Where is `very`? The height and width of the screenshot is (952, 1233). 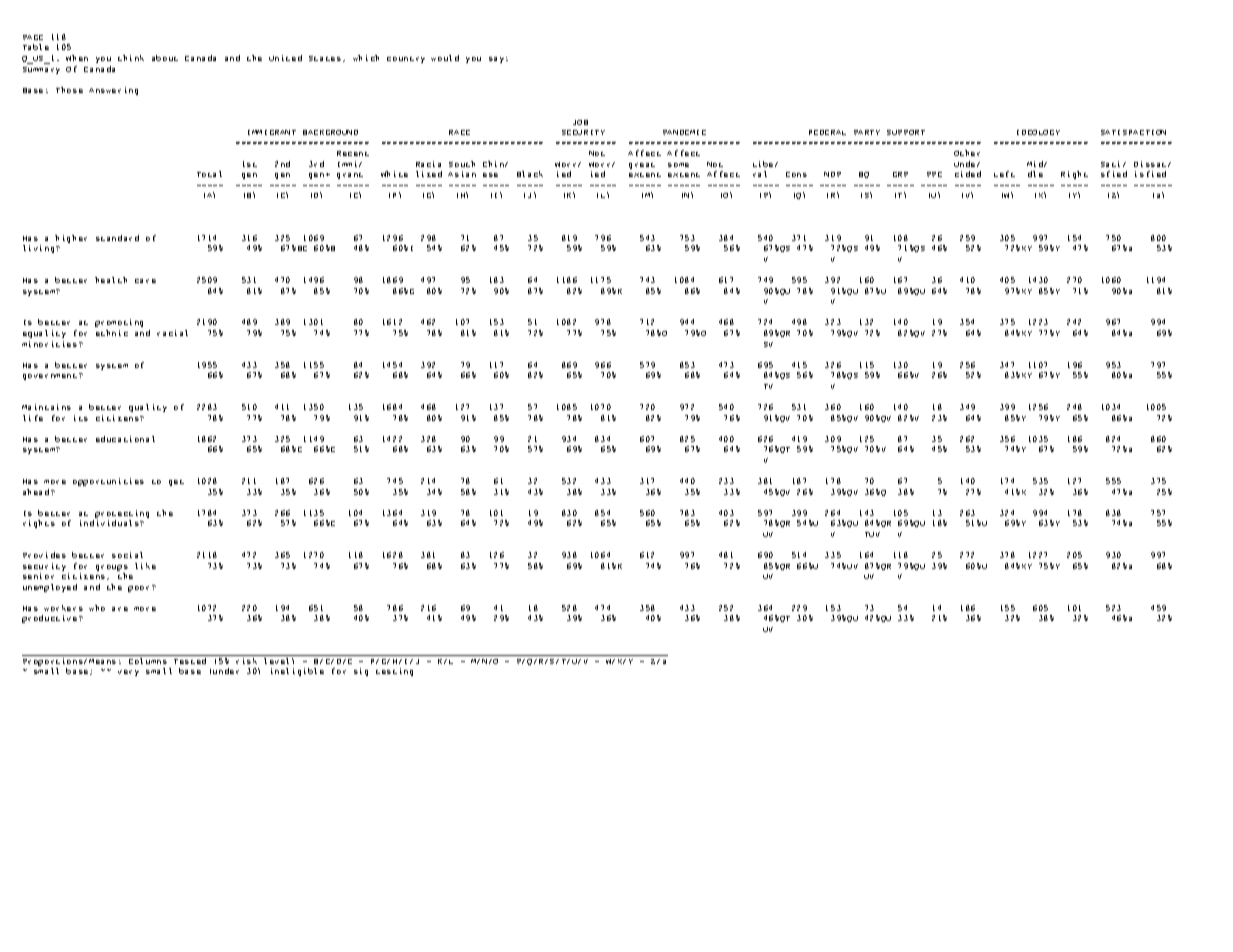
very is located at coordinates (128, 673).
